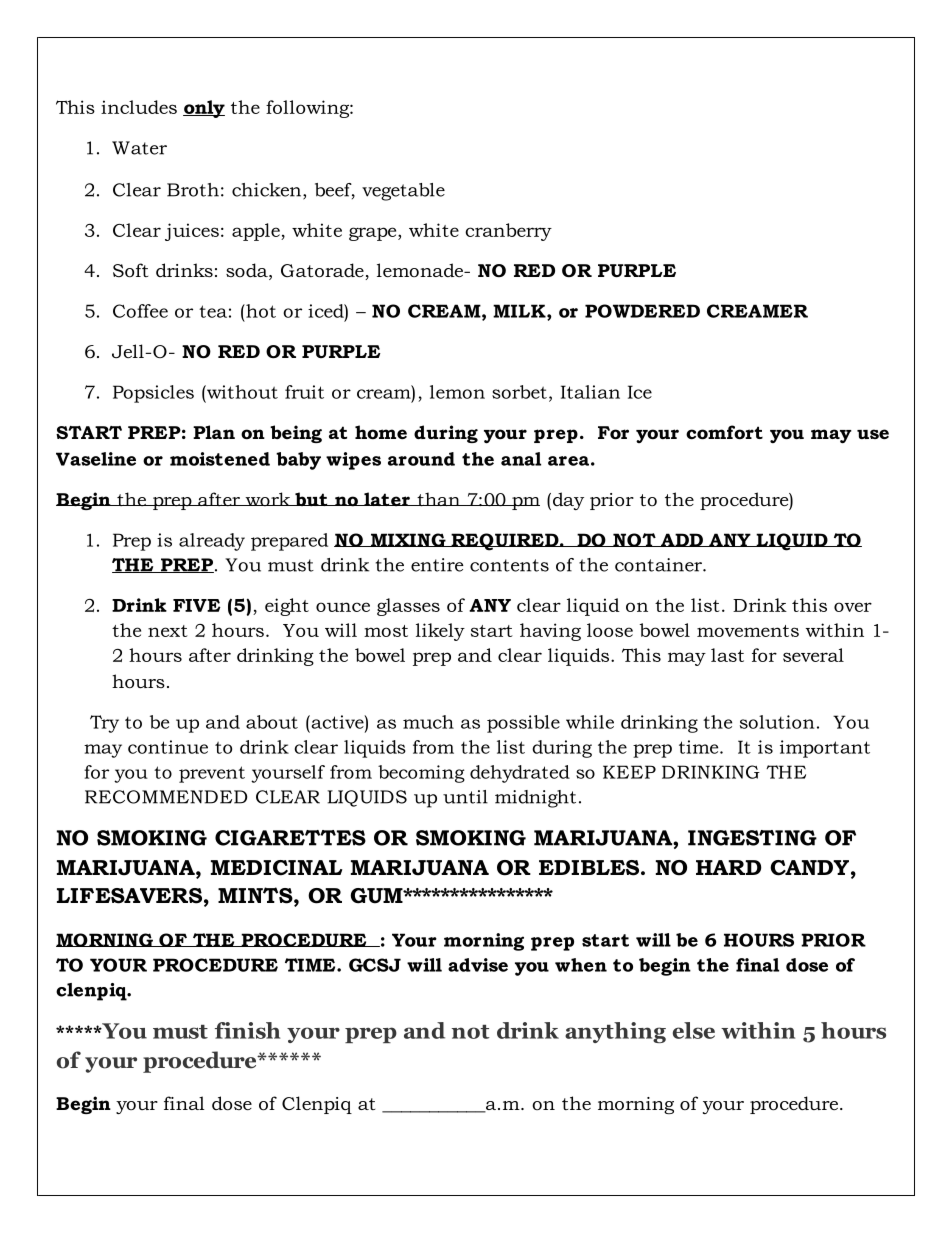 The image size is (952, 1233). I want to click on only, so click(204, 109).
